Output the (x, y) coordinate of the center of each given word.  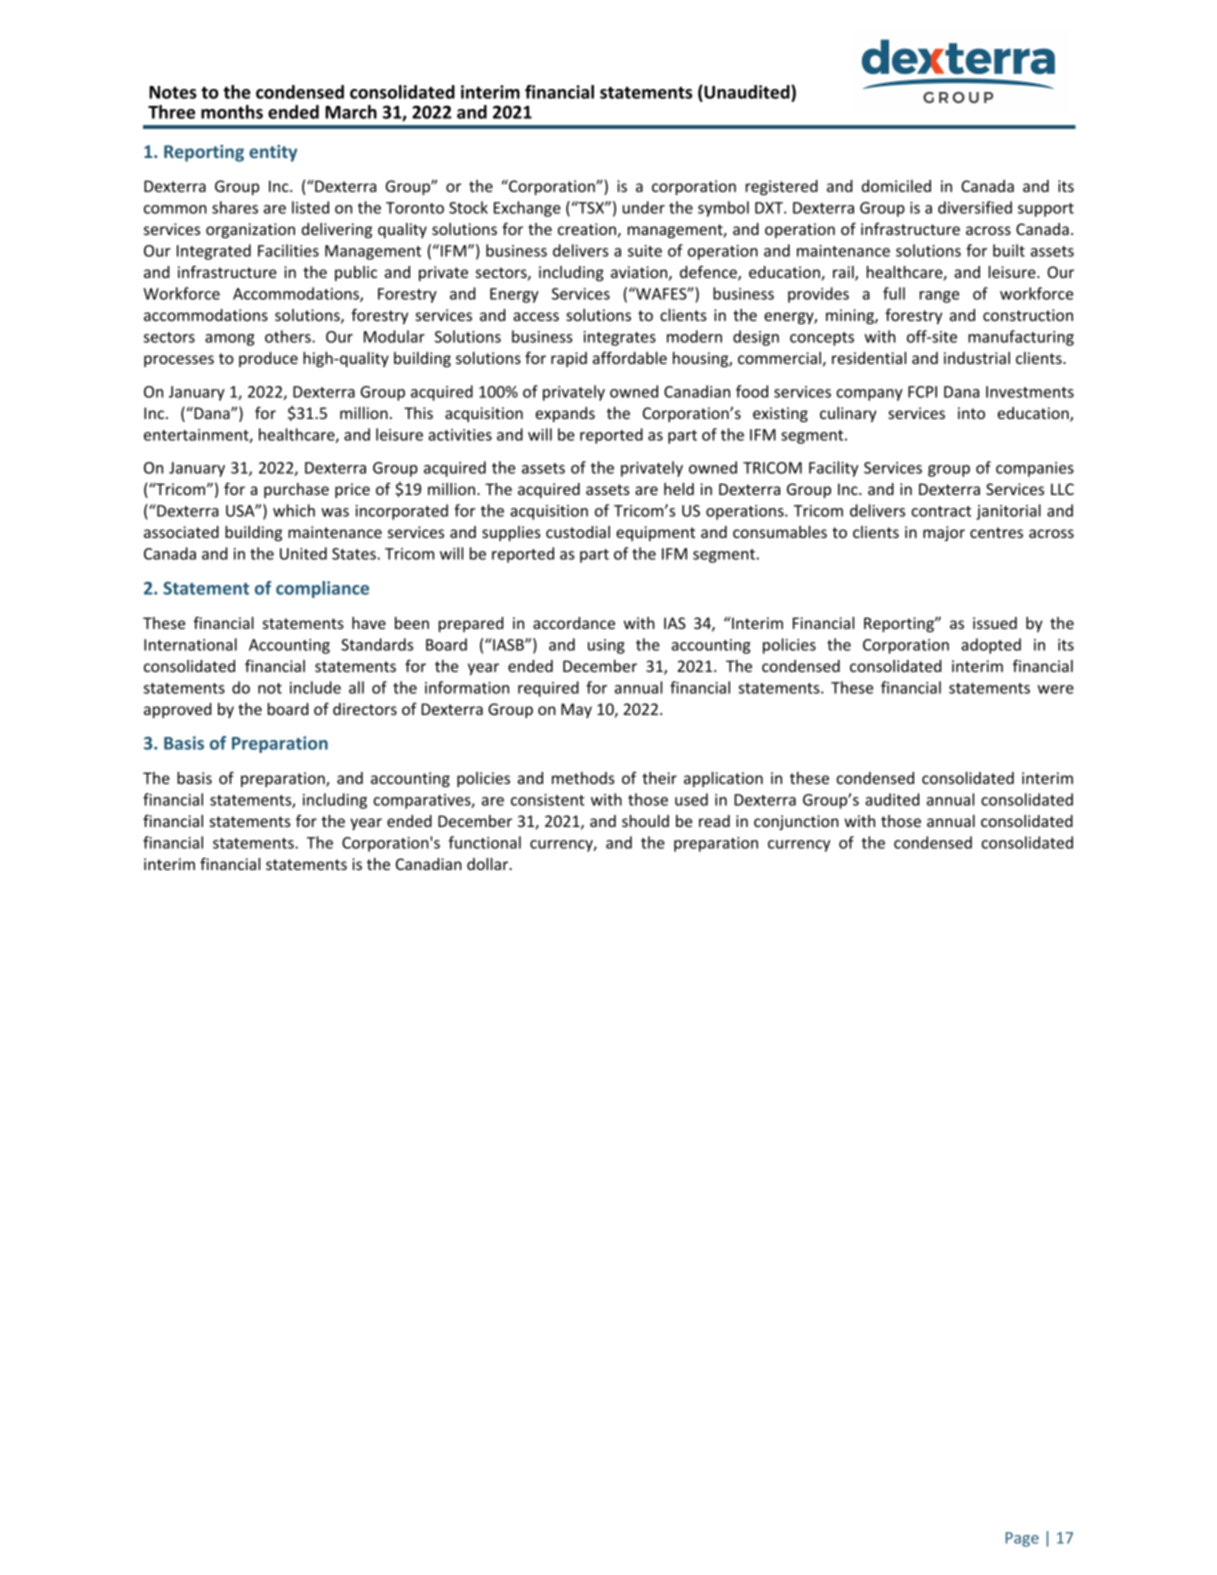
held (679, 489)
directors (365, 709)
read (714, 821)
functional (484, 842)
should (645, 821)
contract (941, 511)
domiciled (896, 186)
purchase (296, 490)
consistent (548, 800)
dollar (489, 864)
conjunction (796, 822)
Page (1022, 1539)
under (643, 207)
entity (273, 153)
